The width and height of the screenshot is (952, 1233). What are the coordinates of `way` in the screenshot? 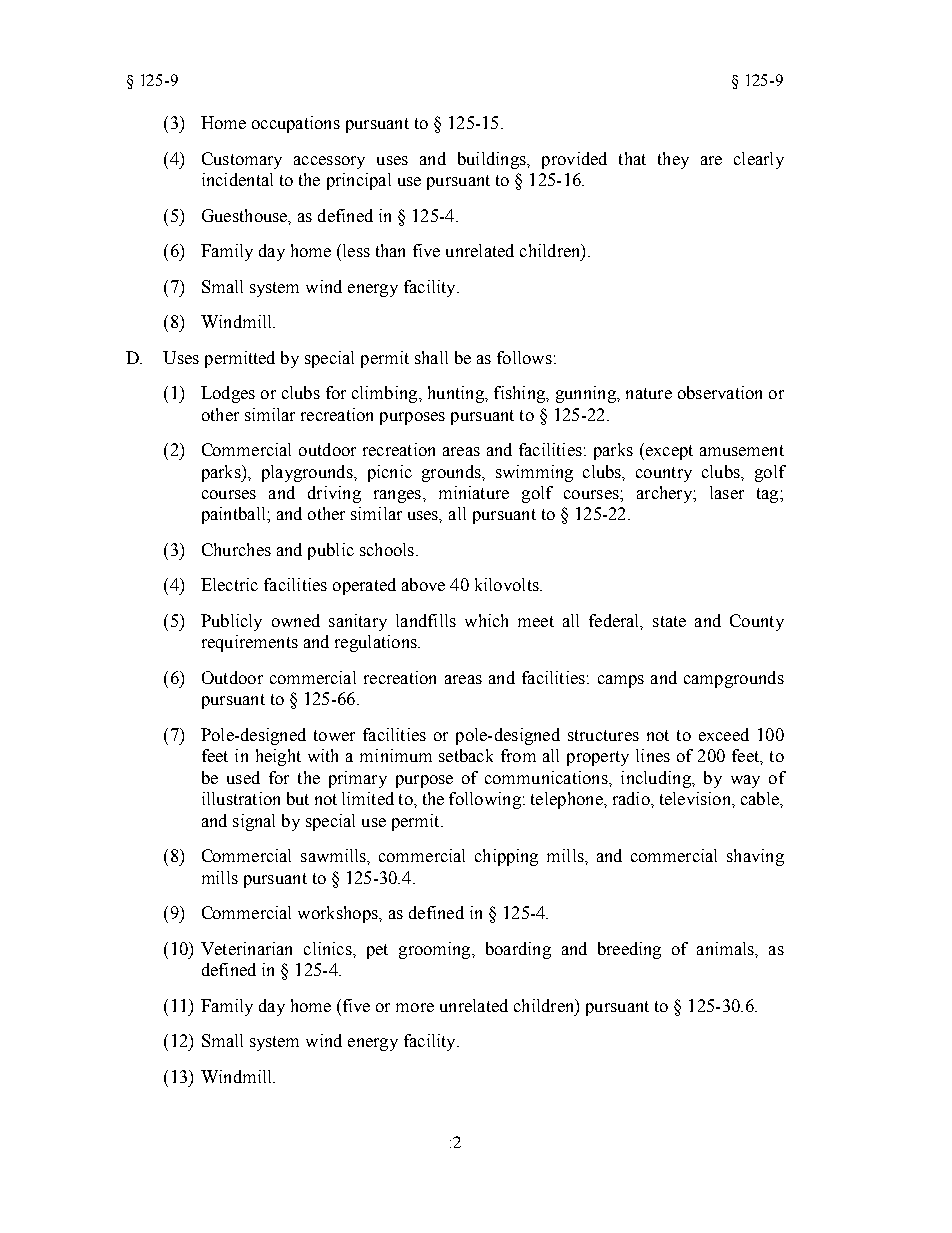 It's located at (745, 781).
